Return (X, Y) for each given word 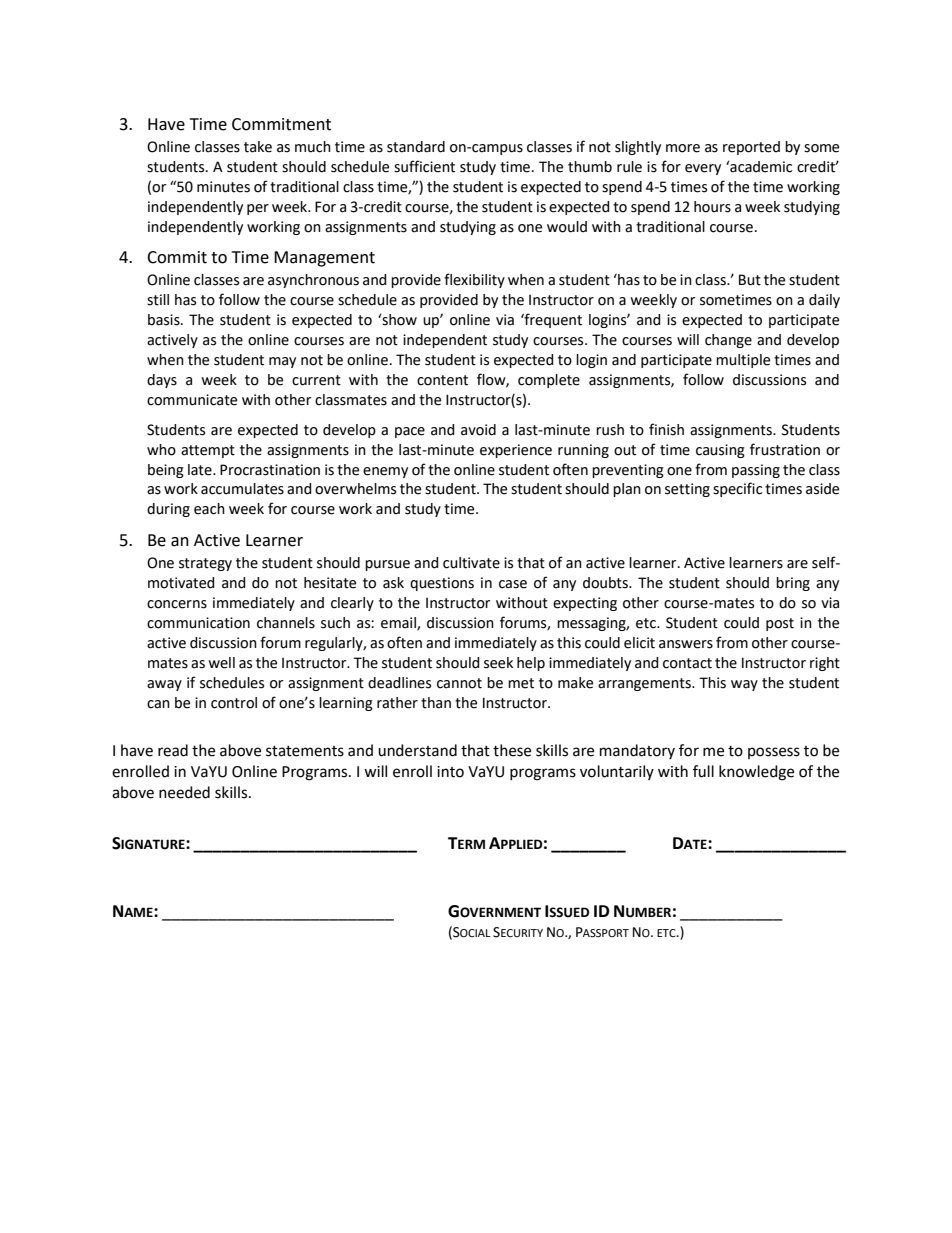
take (258, 147)
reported (751, 148)
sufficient (424, 166)
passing (756, 471)
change (728, 341)
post (780, 624)
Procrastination (270, 470)
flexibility (474, 280)
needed (184, 792)
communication (198, 623)
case (513, 584)
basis (165, 320)
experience (516, 451)
